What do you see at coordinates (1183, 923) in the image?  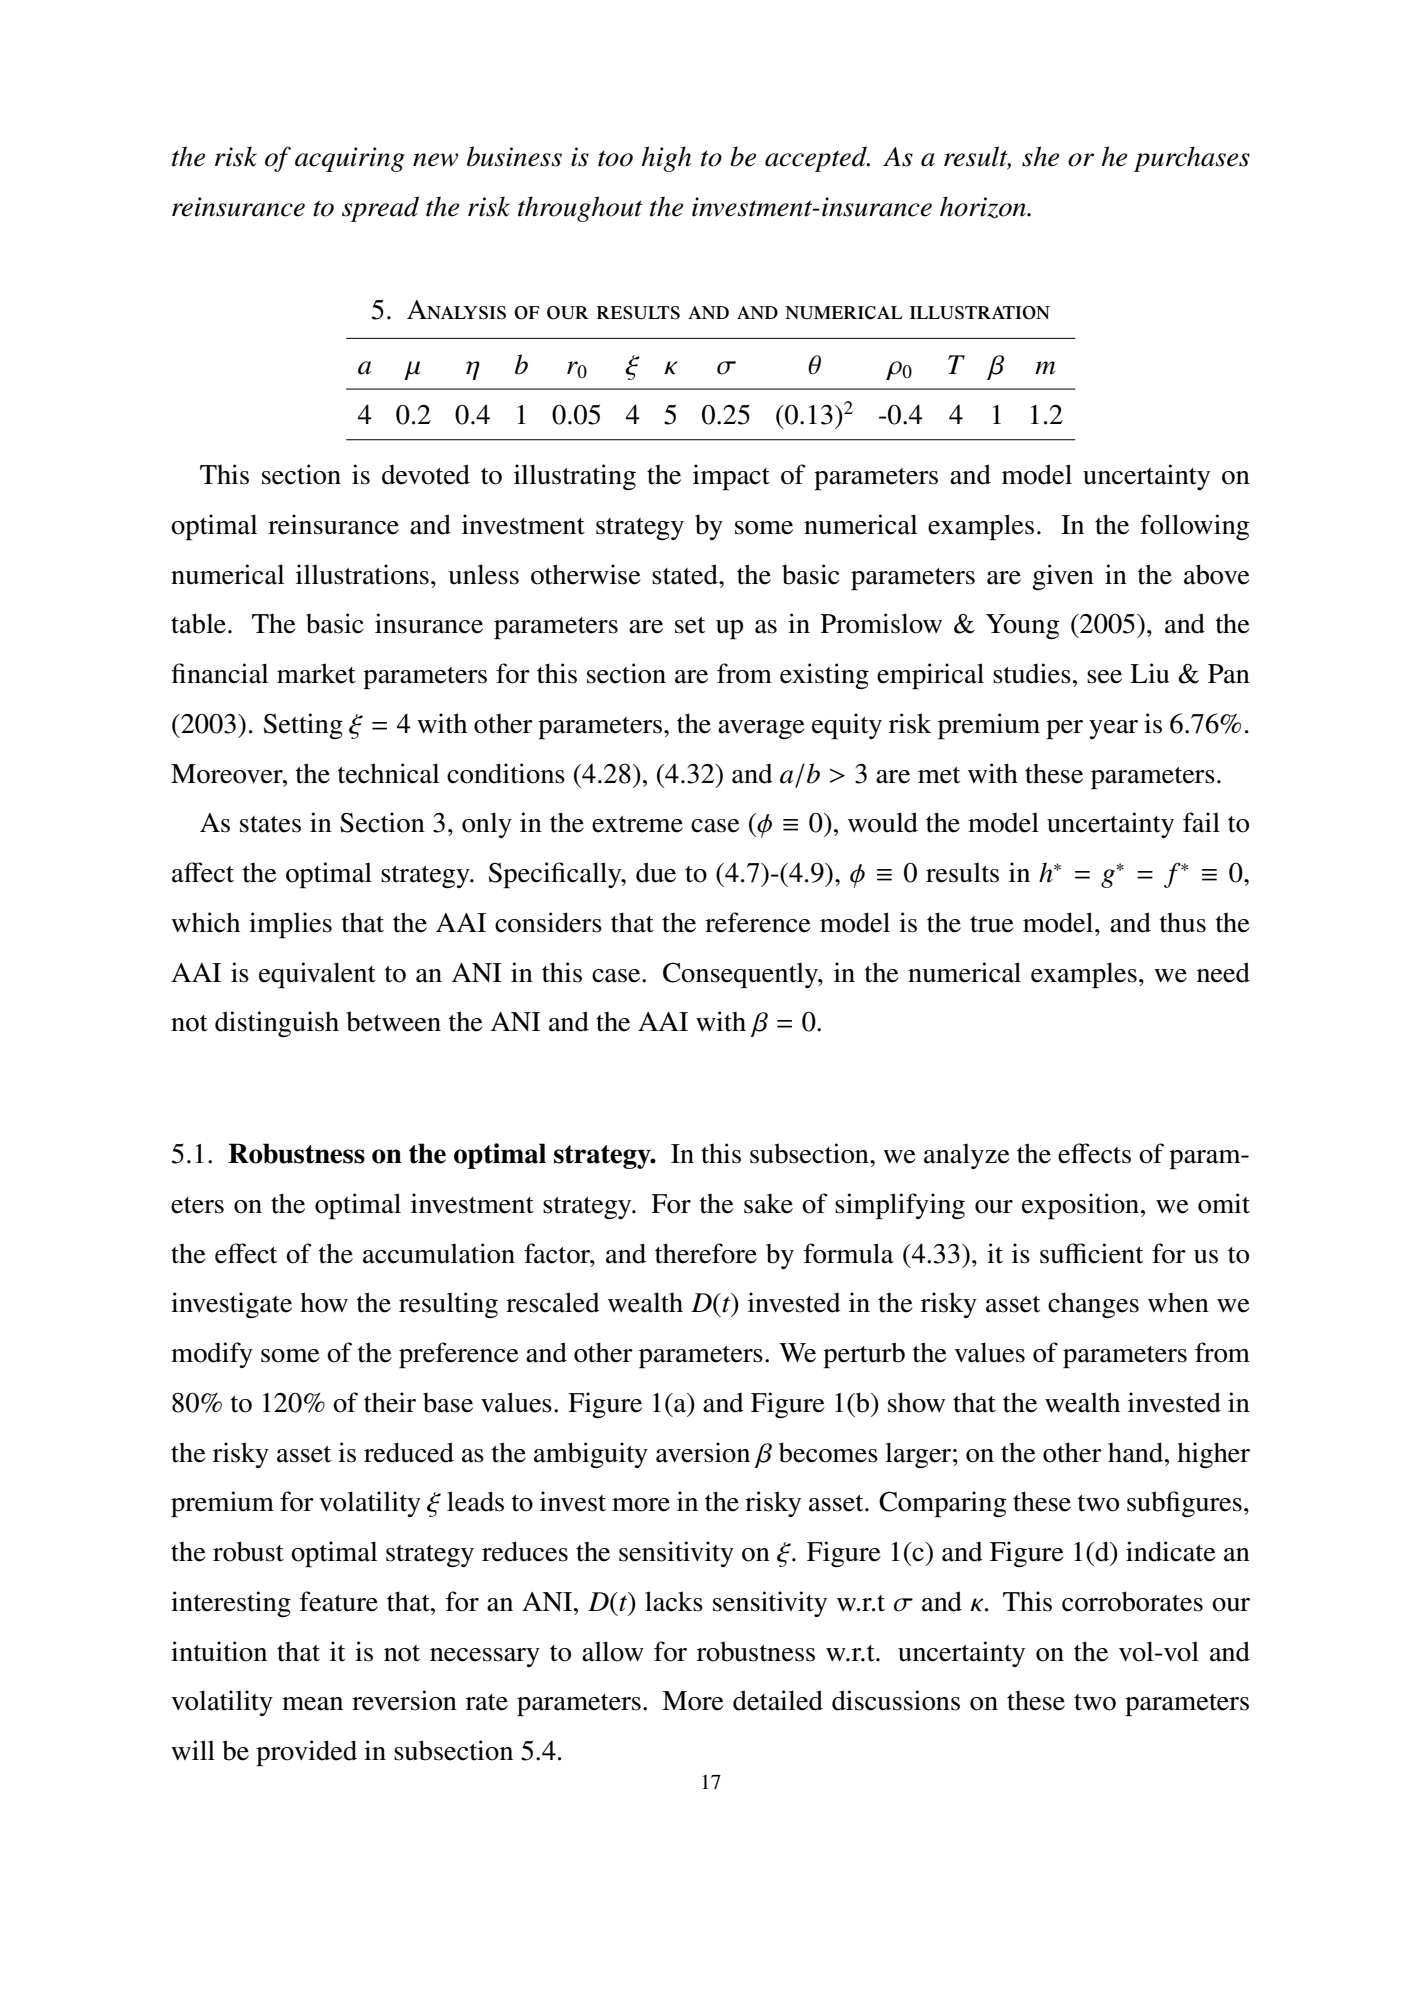 I see `thus` at bounding box center [1183, 923].
